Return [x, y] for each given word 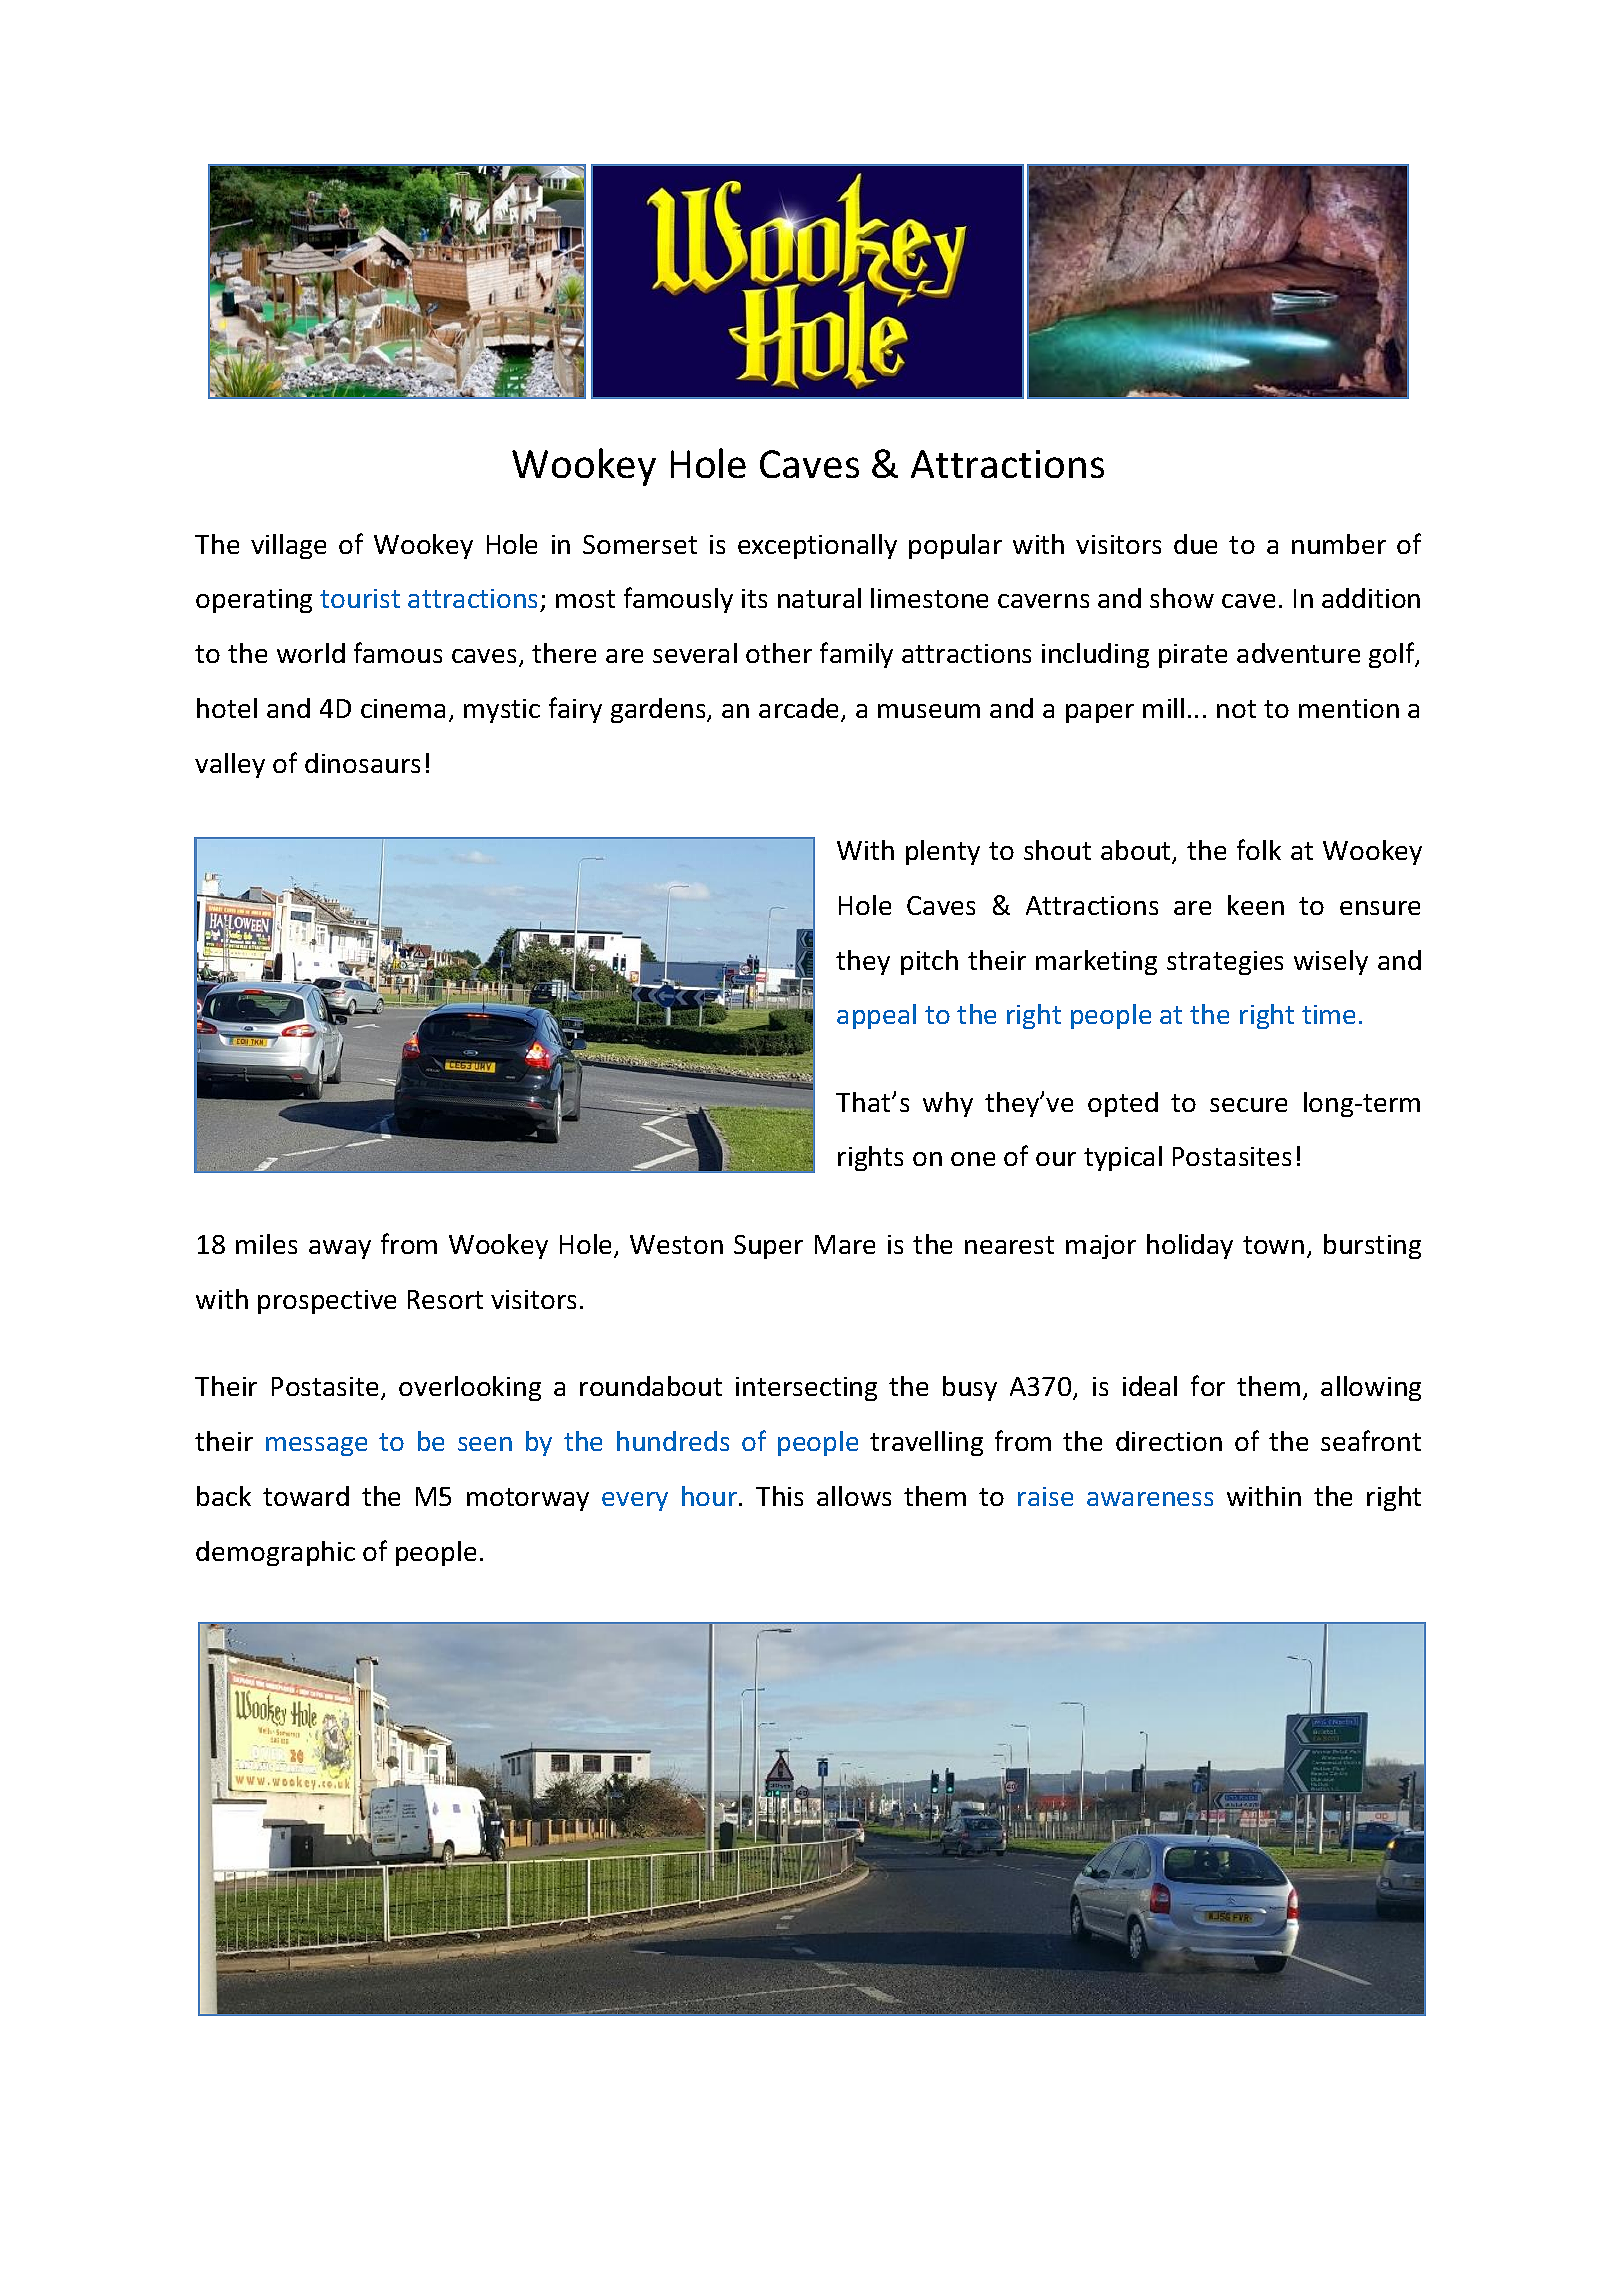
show [1182, 598]
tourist [360, 598]
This [779, 1496]
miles [266, 1244]
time [1328, 1014]
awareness [1150, 1499]
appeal [876, 1016]
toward [306, 1496]
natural [819, 598]
